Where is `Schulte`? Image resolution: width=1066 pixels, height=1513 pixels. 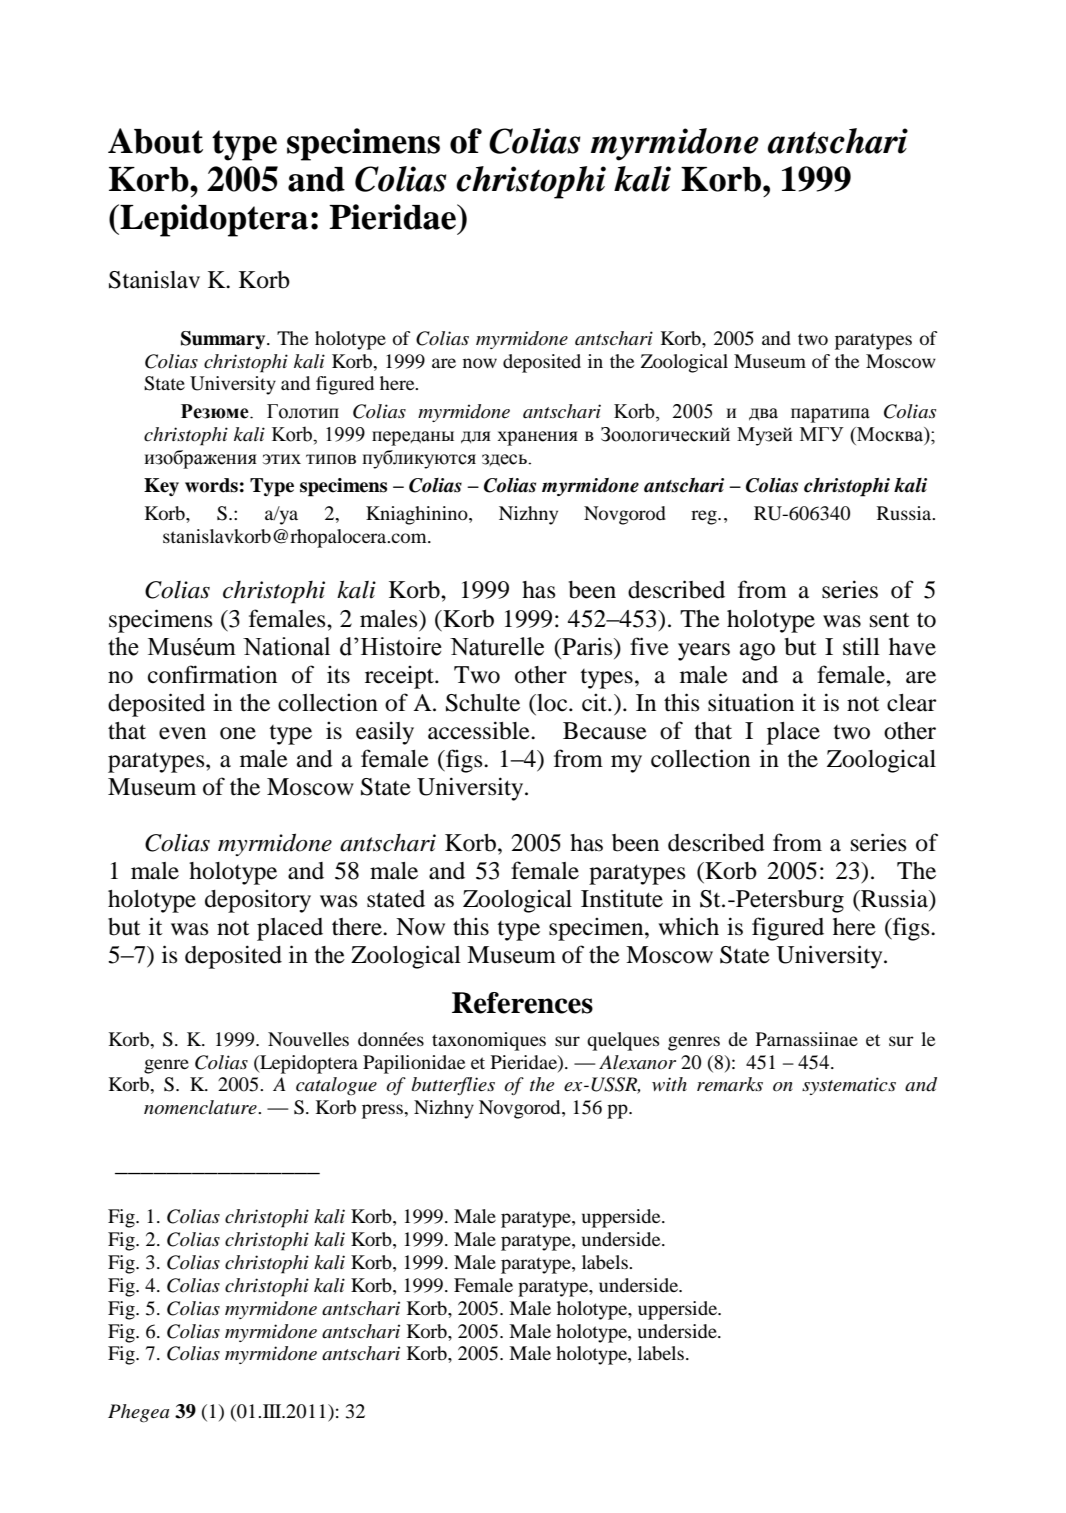
Schulte is located at coordinates (483, 703).
